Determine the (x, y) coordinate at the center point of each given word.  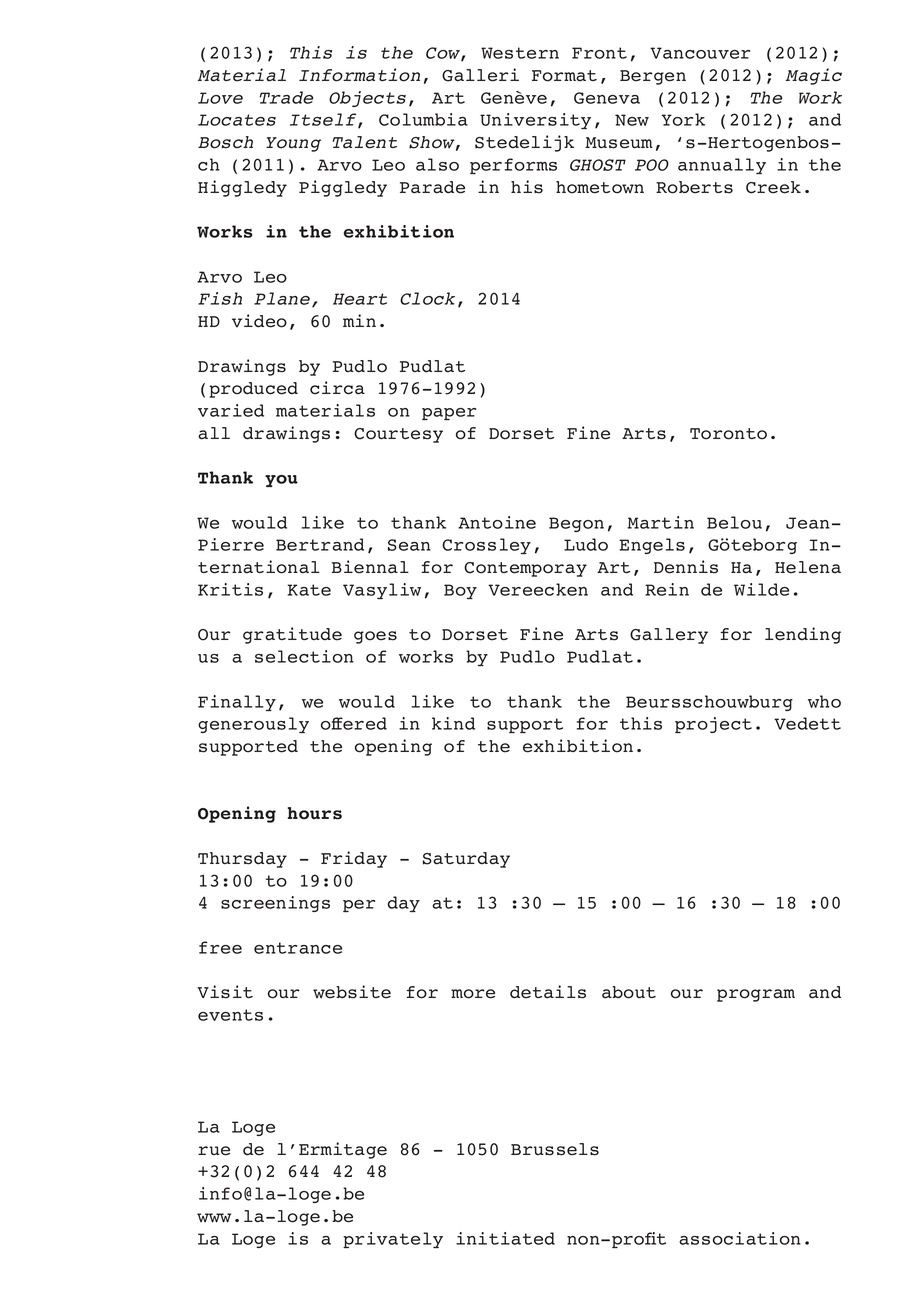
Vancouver (700, 53)
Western (520, 53)
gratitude (292, 635)
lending (803, 635)
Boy (460, 591)
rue (214, 1151)
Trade (286, 97)
